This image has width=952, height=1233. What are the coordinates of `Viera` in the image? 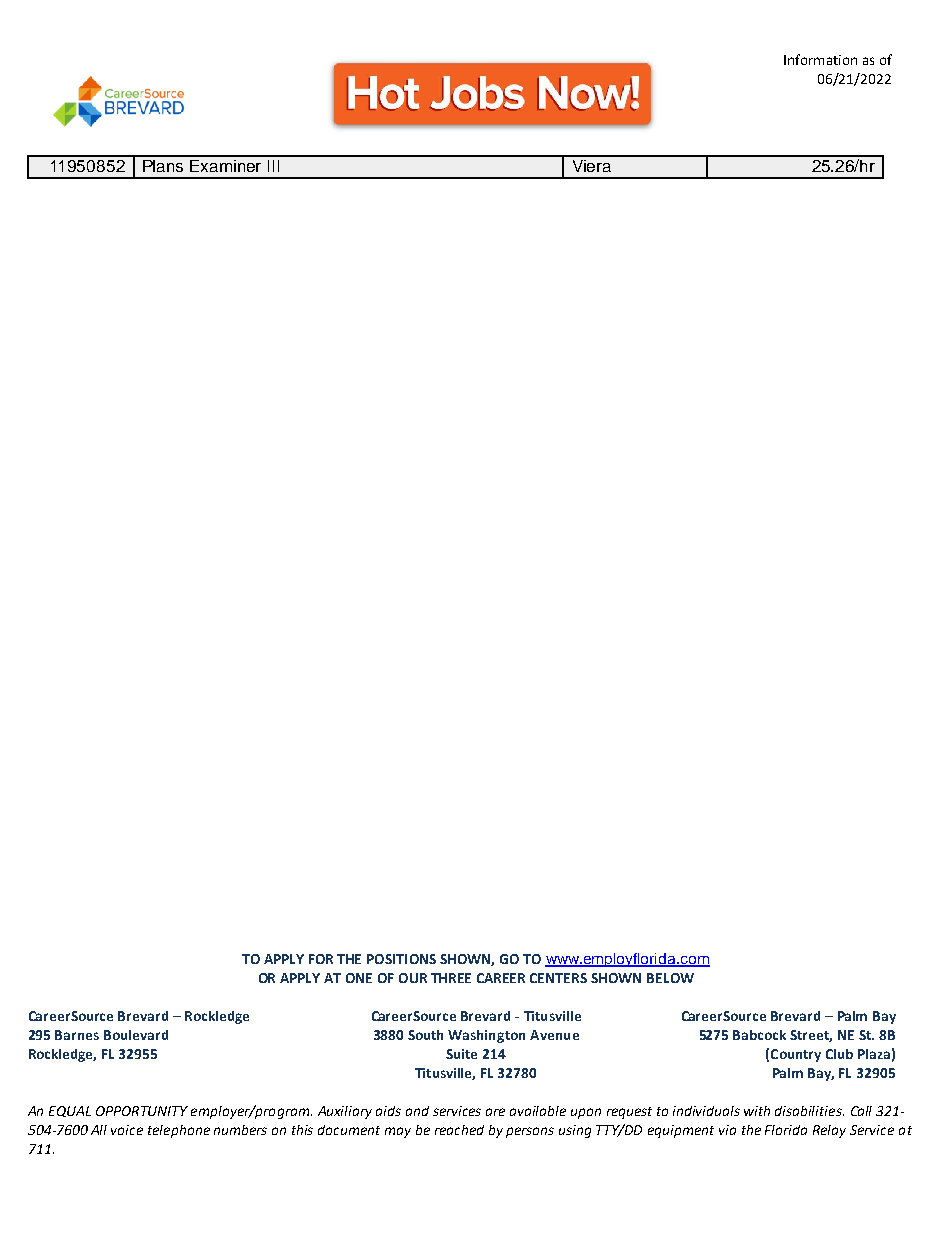 It's located at (592, 166).
